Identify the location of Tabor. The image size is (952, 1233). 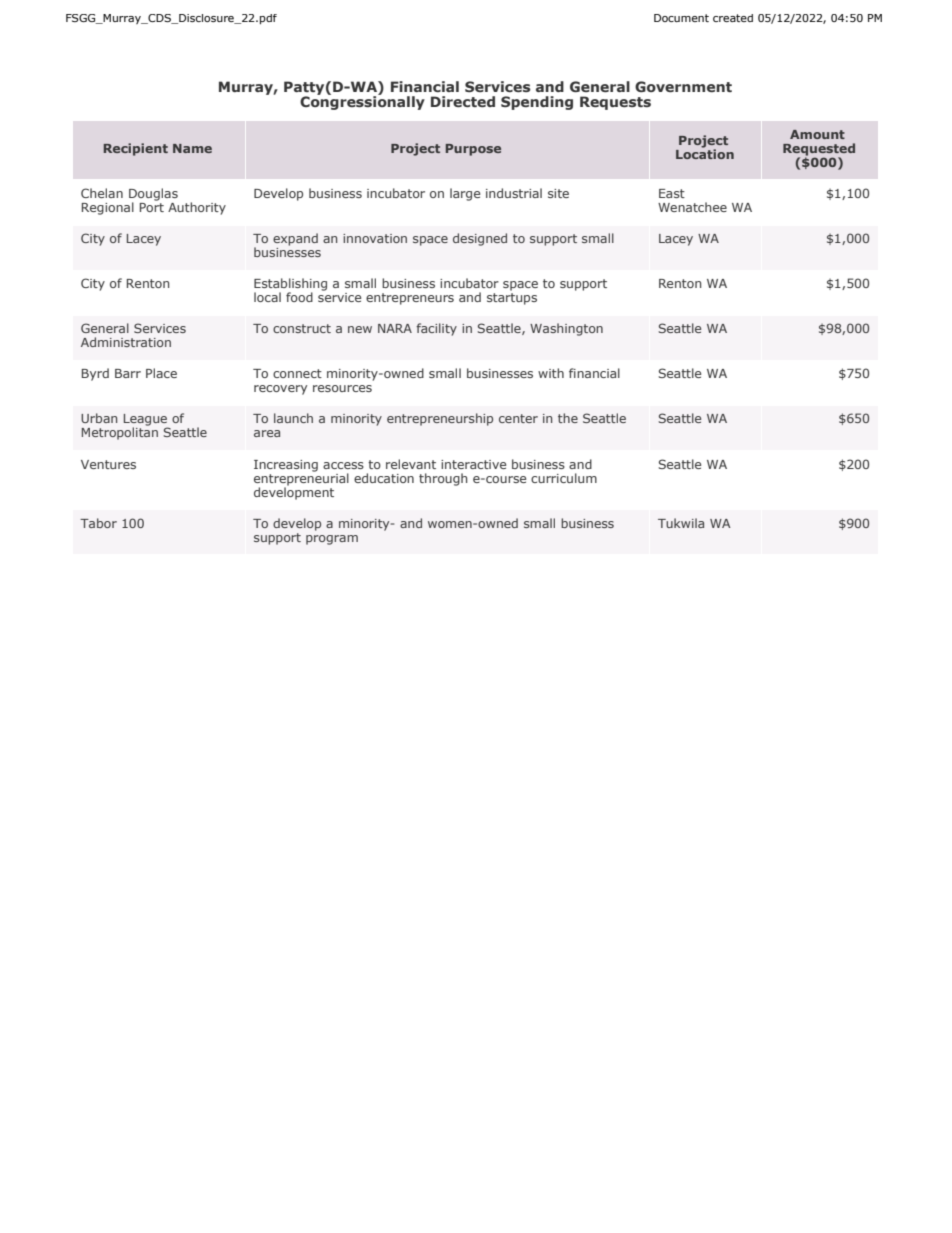
(98, 523).
